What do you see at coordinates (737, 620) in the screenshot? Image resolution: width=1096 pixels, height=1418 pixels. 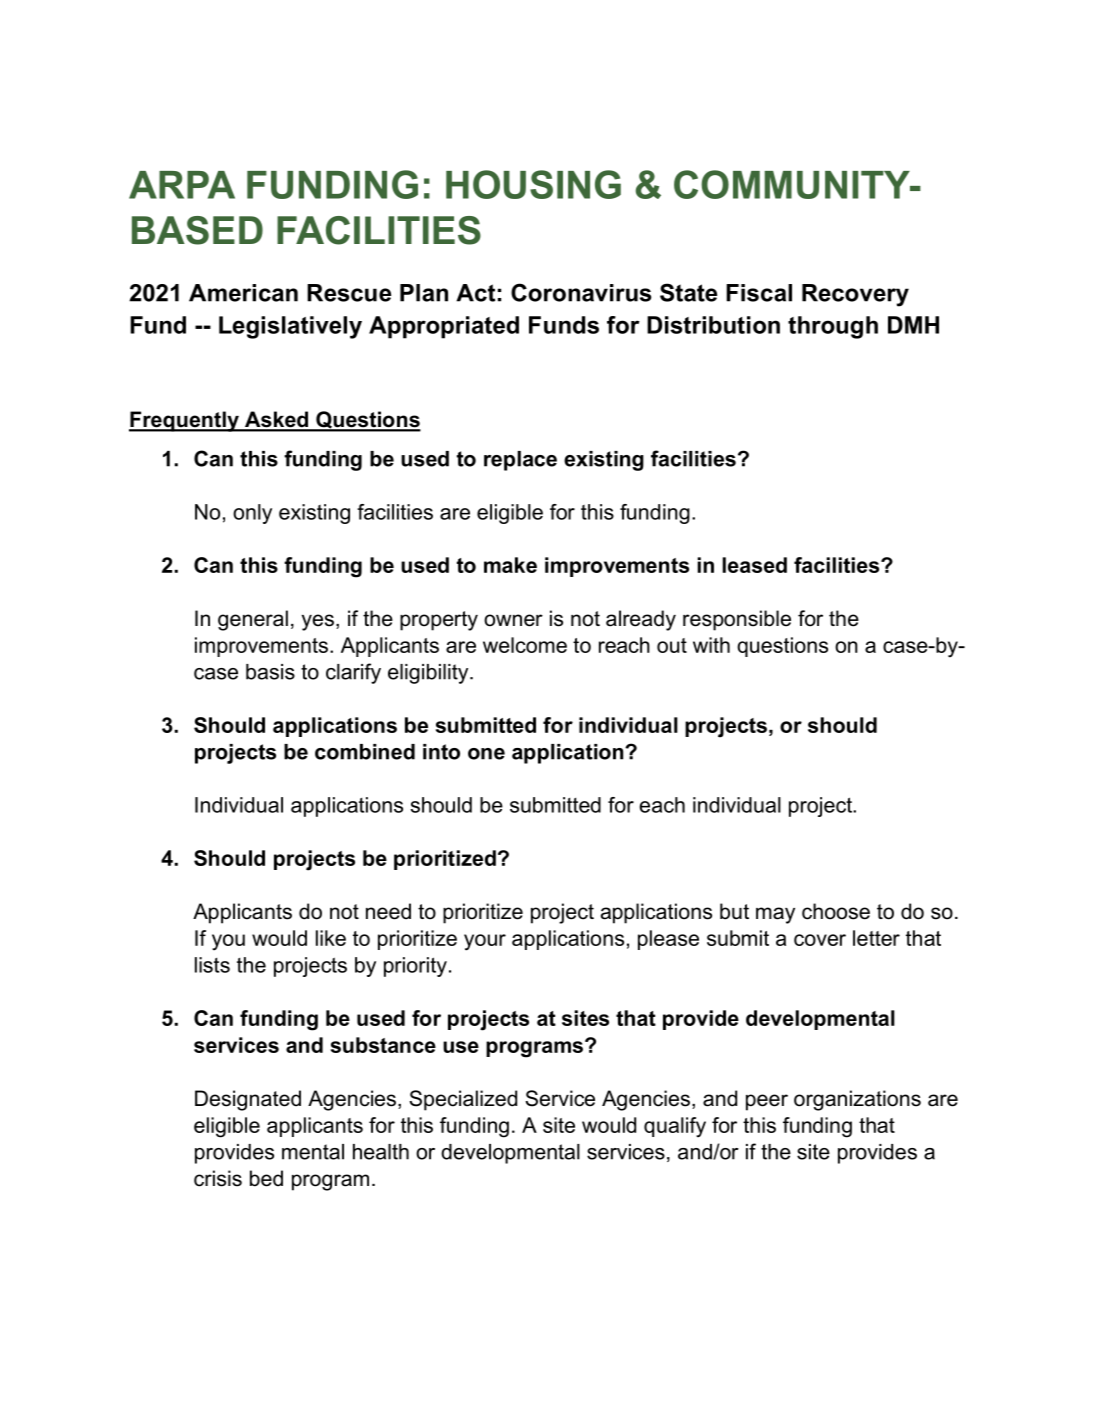 I see `responsible` at bounding box center [737, 620].
